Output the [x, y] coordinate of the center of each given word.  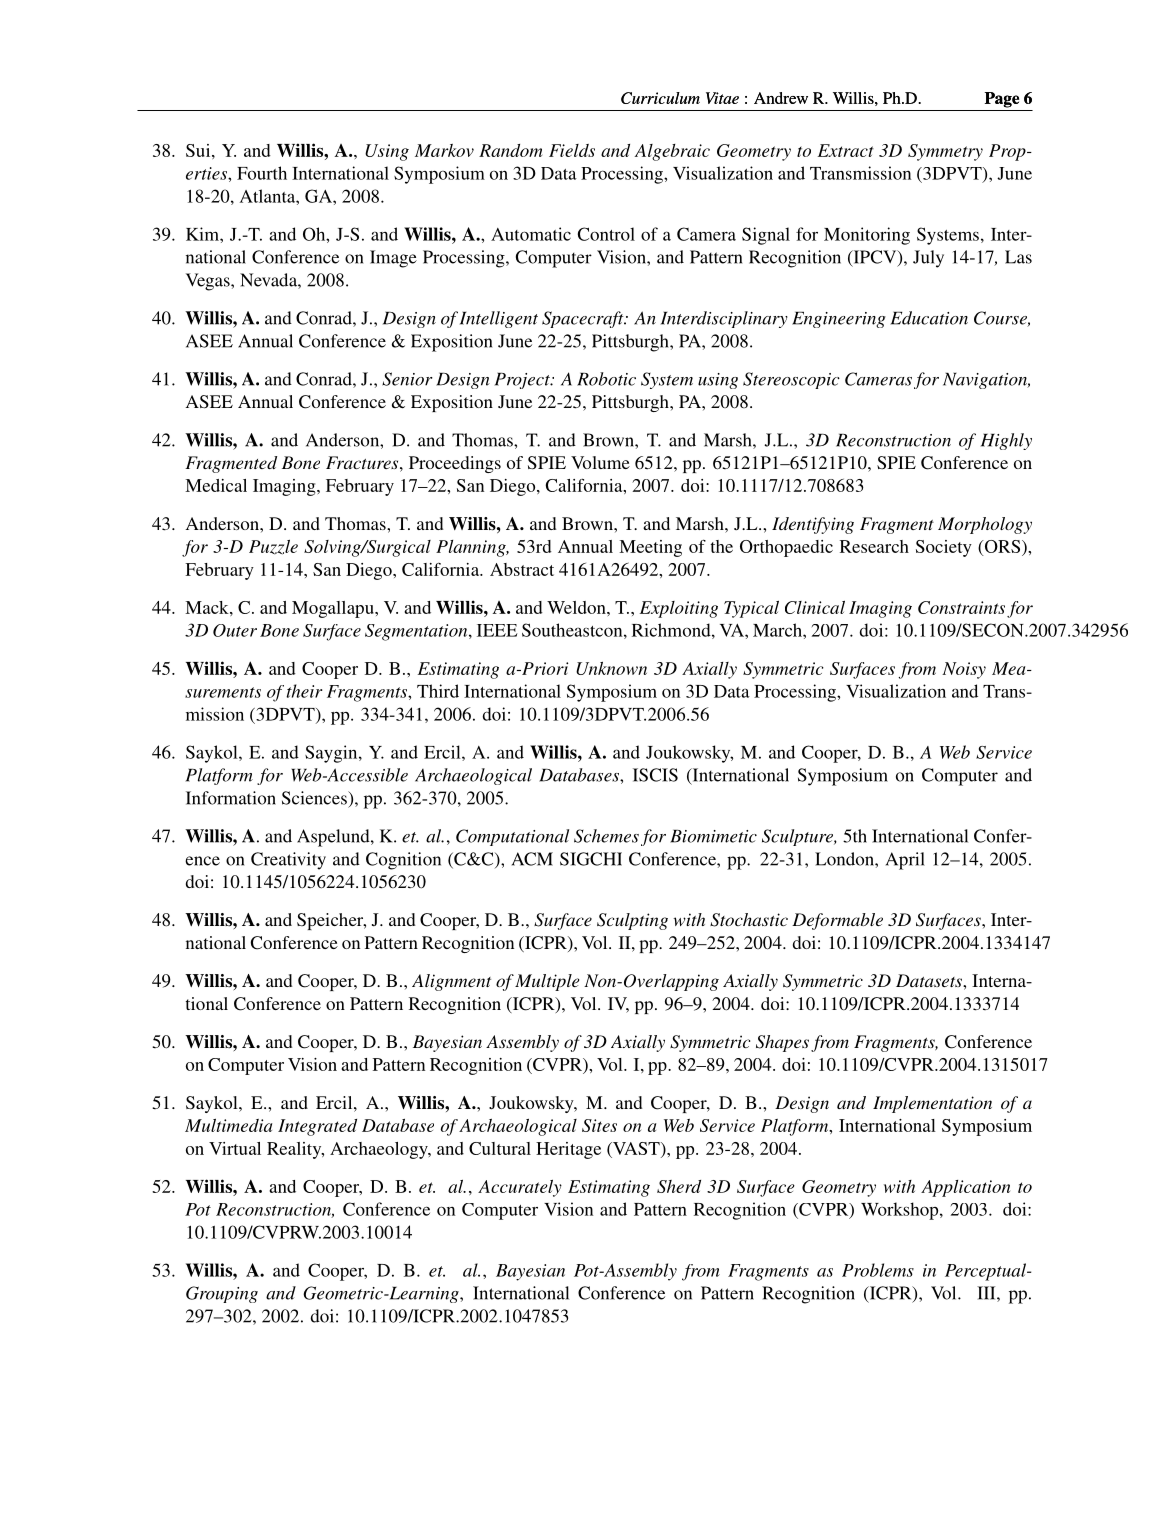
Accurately [520, 1188]
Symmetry [945, 152]
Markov [444, 150]
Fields [572, 150]
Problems [878, 1270]
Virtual [235, 1148]
